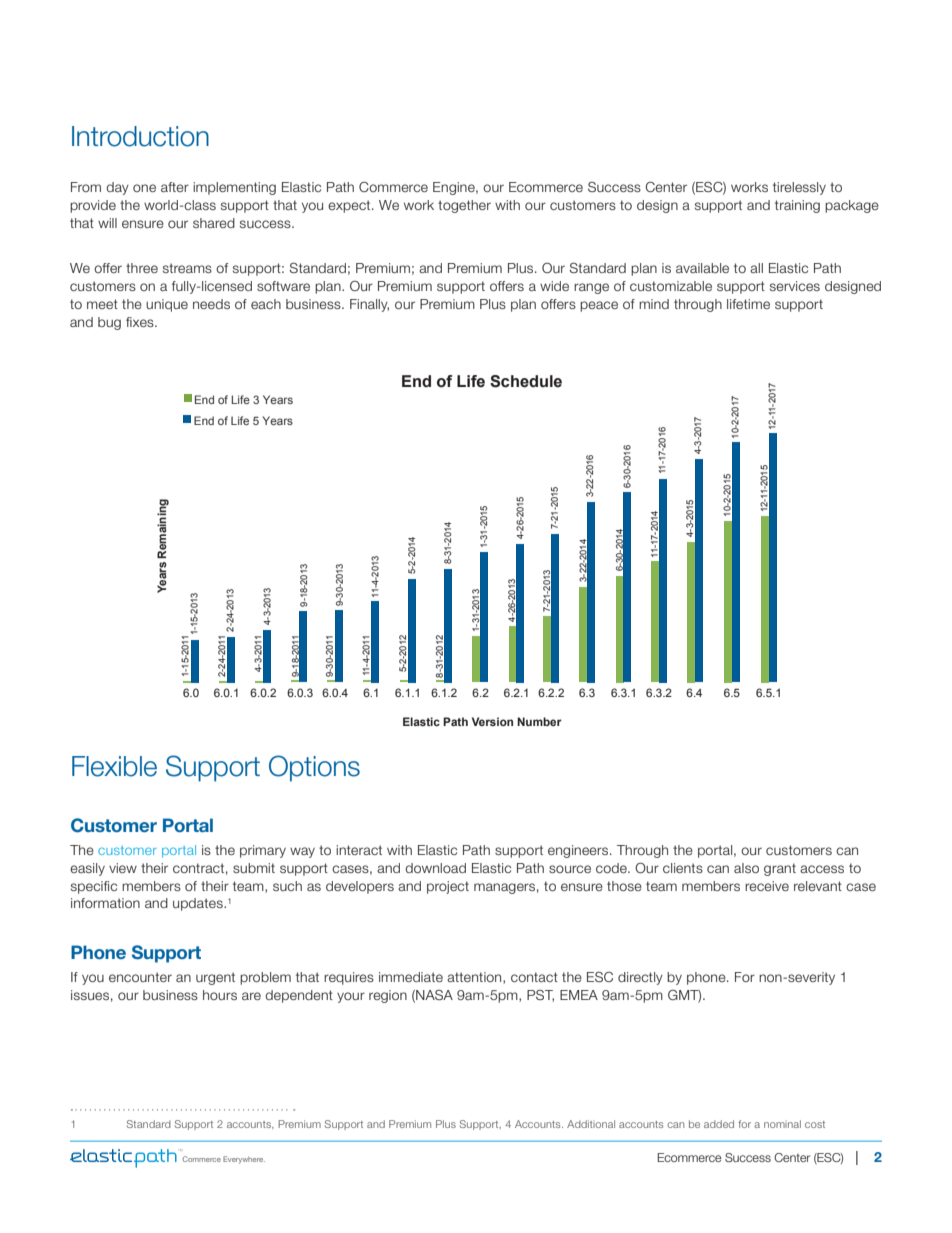  What do you see at coordinates (799, 188) in the document?
I see `tirelessly` at bounding box center [799, 188].
